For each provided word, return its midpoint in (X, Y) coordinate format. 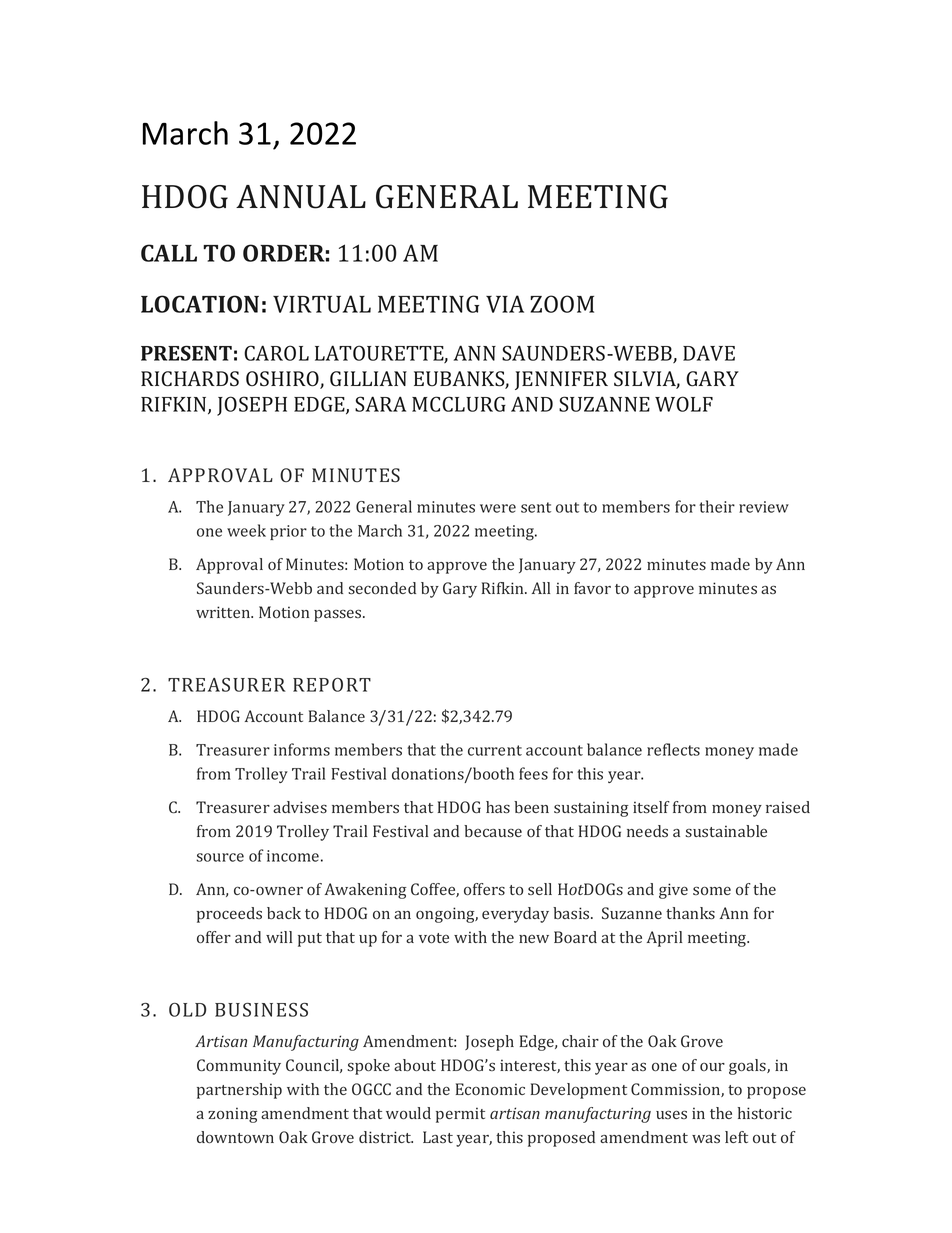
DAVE (709, 353)
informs (302, 749)
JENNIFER (561, 380)
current (495, 750)
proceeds (229, 915)
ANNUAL (301, 197)
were (498, 508)
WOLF (684, 404)
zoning (233, 1115)
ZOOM (562, 304)
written (224, 612)
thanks (690, 913)
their (717, 506)
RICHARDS (190, 379)
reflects (673, 749)
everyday (515, 915)
